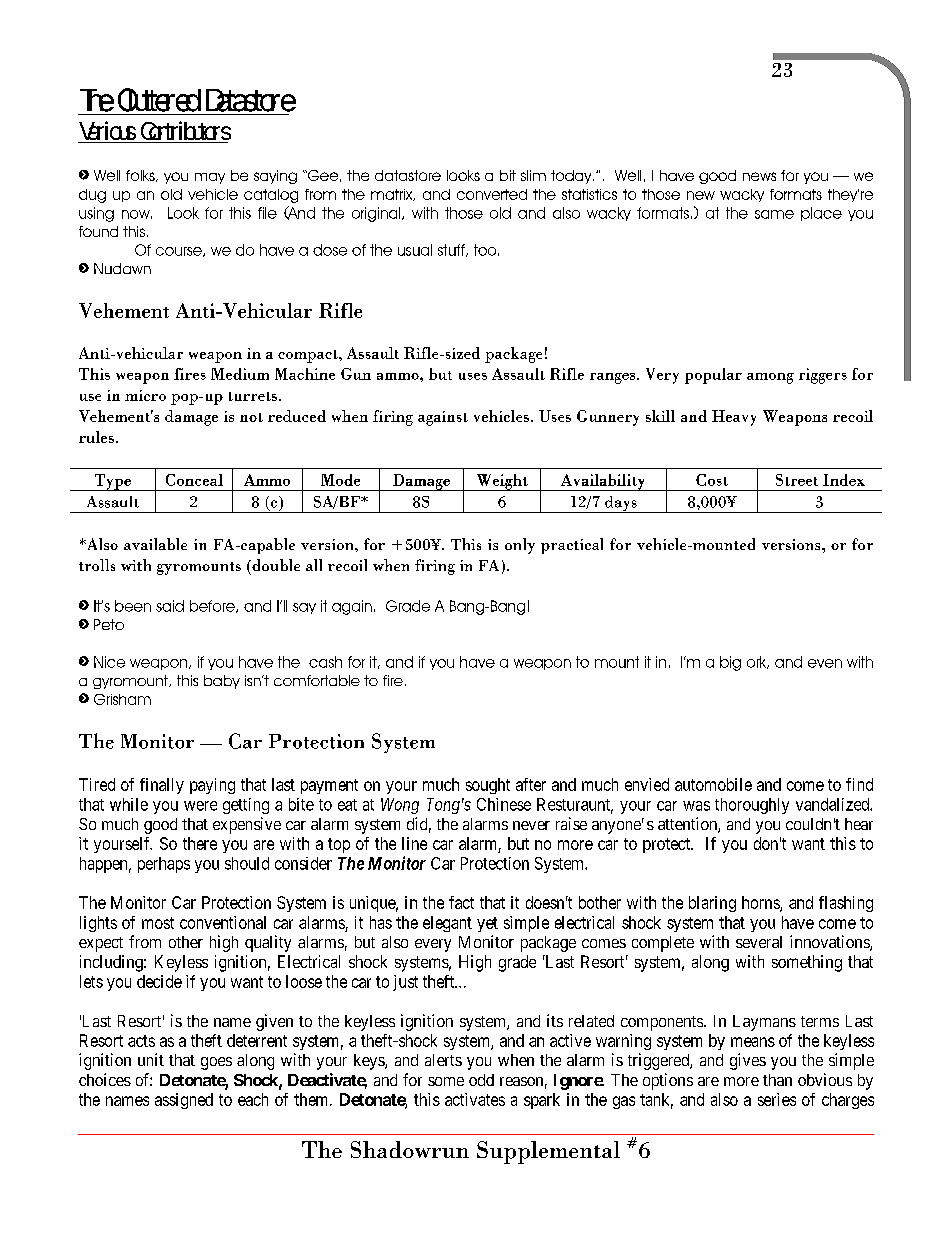  Describe the element at coordinates (461, 902) in the screenshot. I see `fact` at that location.
